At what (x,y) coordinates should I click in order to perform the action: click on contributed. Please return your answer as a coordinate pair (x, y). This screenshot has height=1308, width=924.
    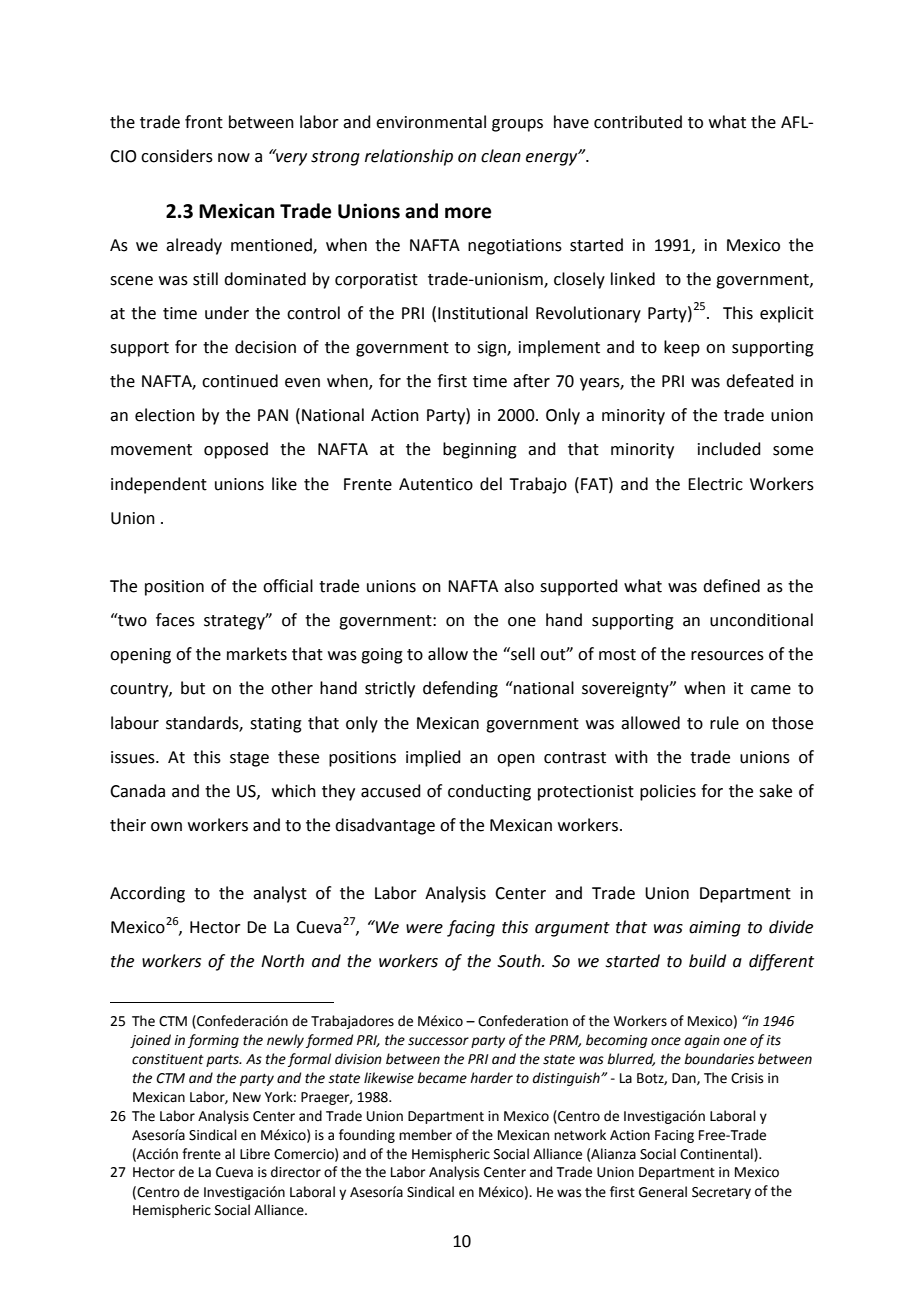
    Looking at the image, I should click on (638, 122).
